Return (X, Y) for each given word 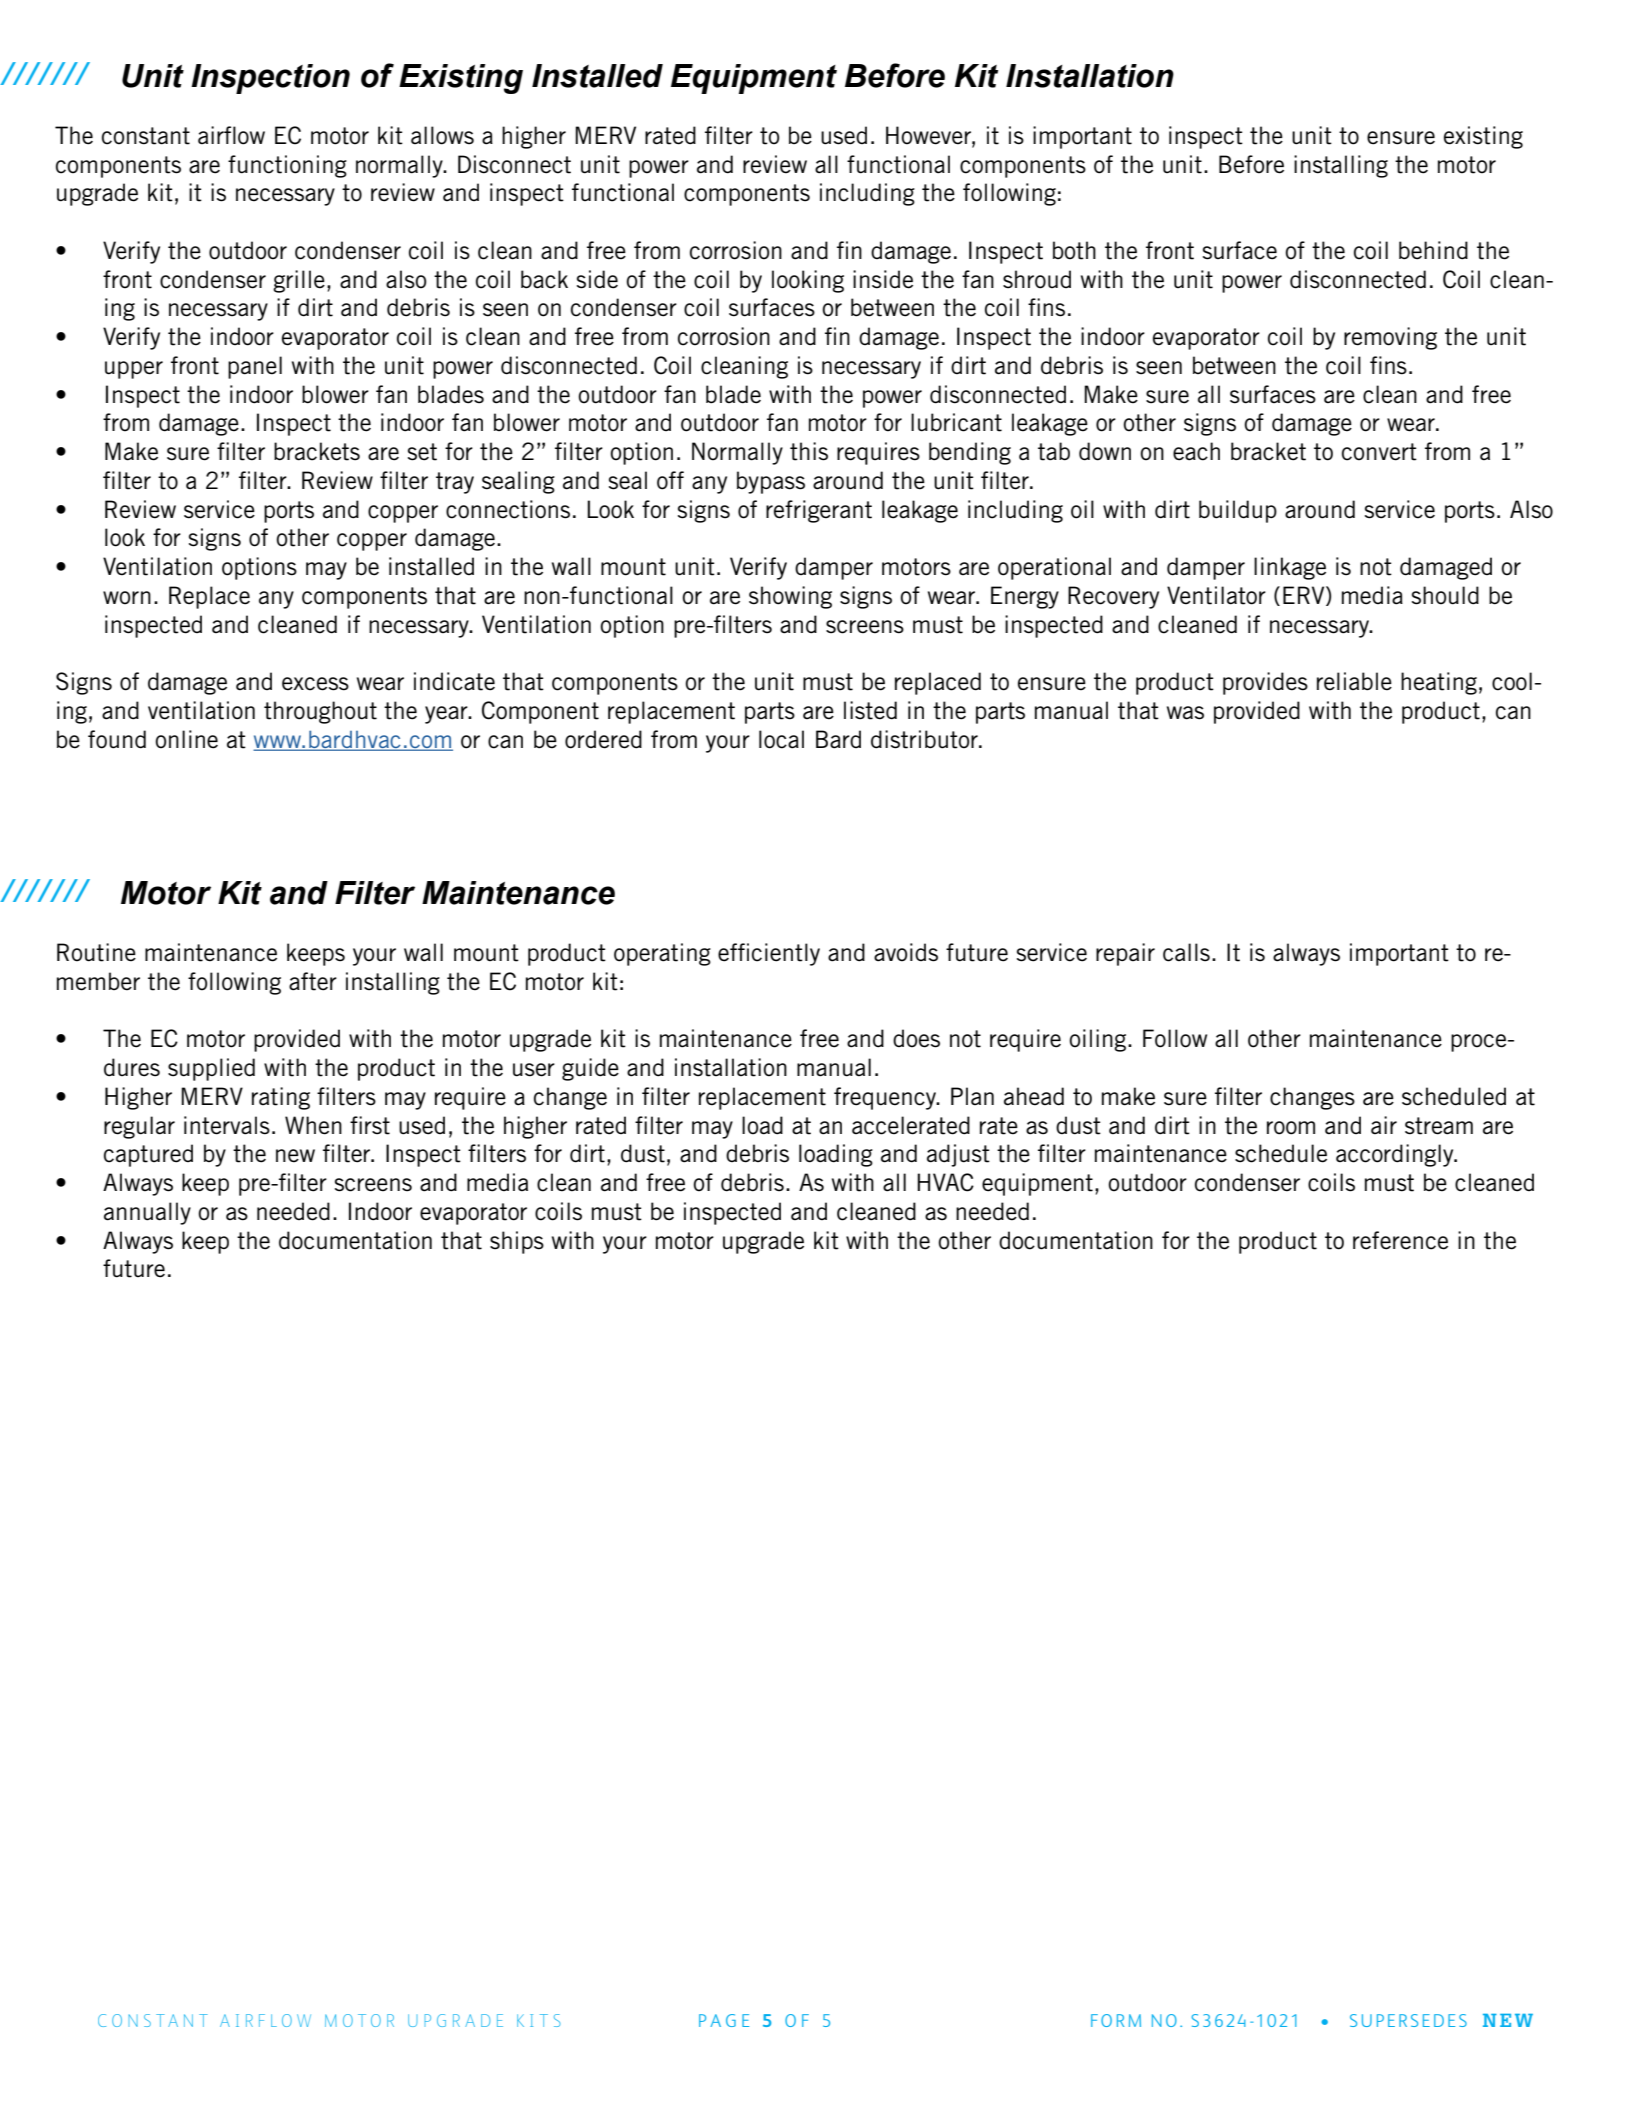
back (544, 279)
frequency (886, 1098)
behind (1433, 250)
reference (1400, 1240)
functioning (287, 166)
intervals (227, 1125)
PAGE (724, 2020)
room (1291, 1128)
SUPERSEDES (1408, 2020)
